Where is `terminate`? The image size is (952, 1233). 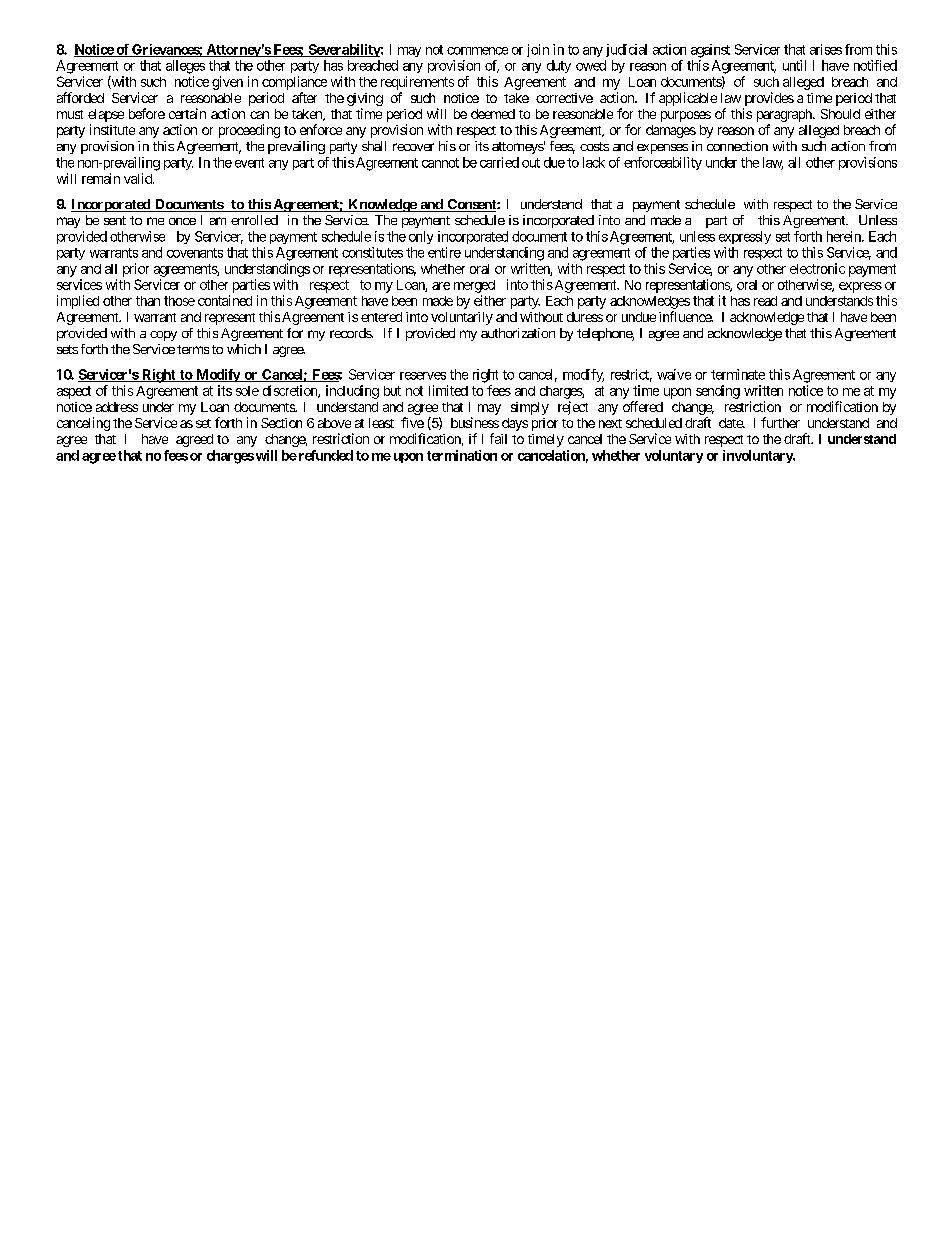 terminate is located at coordinates (738, 374).
